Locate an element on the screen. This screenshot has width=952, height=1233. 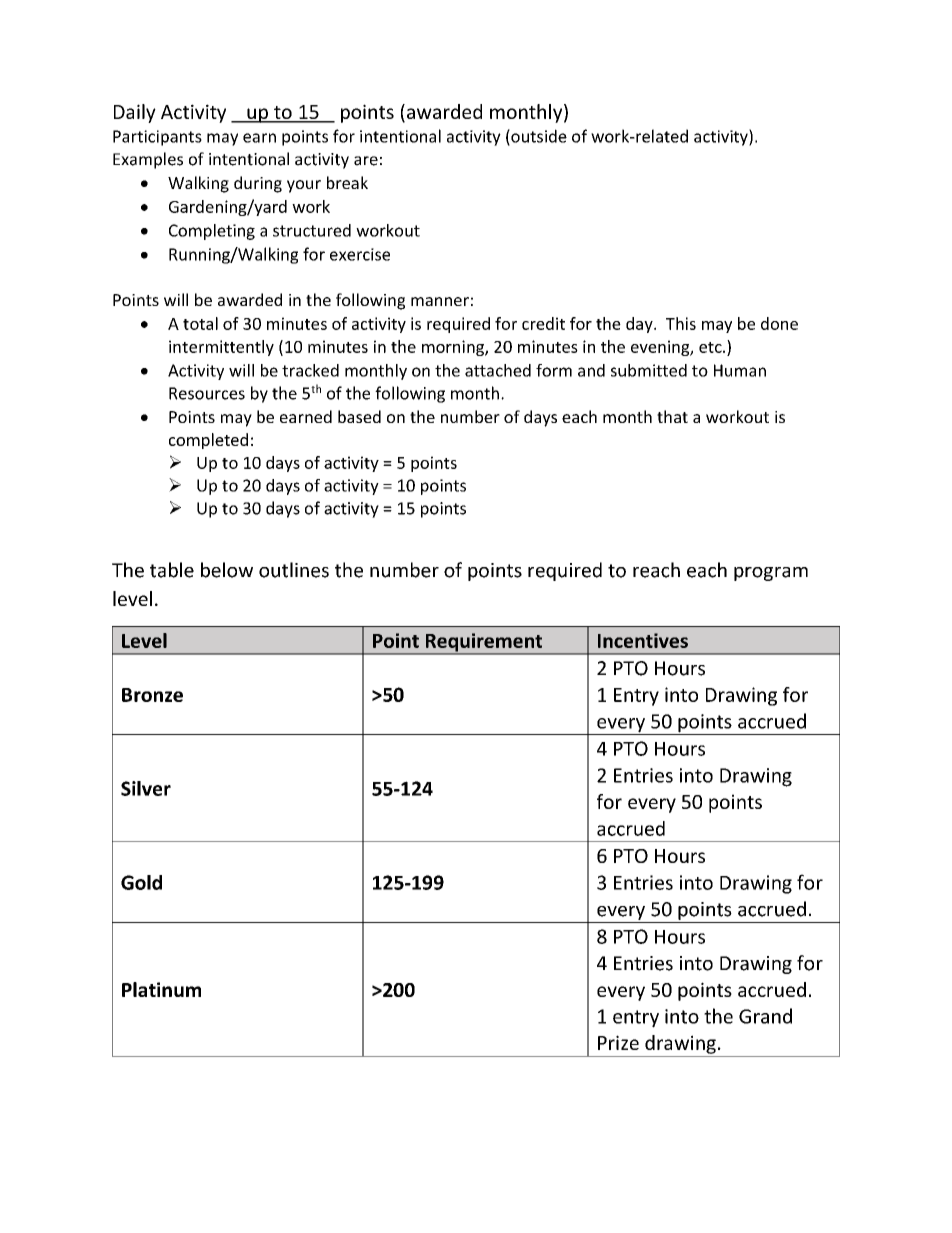
below is located at coordinates (227, 570).
